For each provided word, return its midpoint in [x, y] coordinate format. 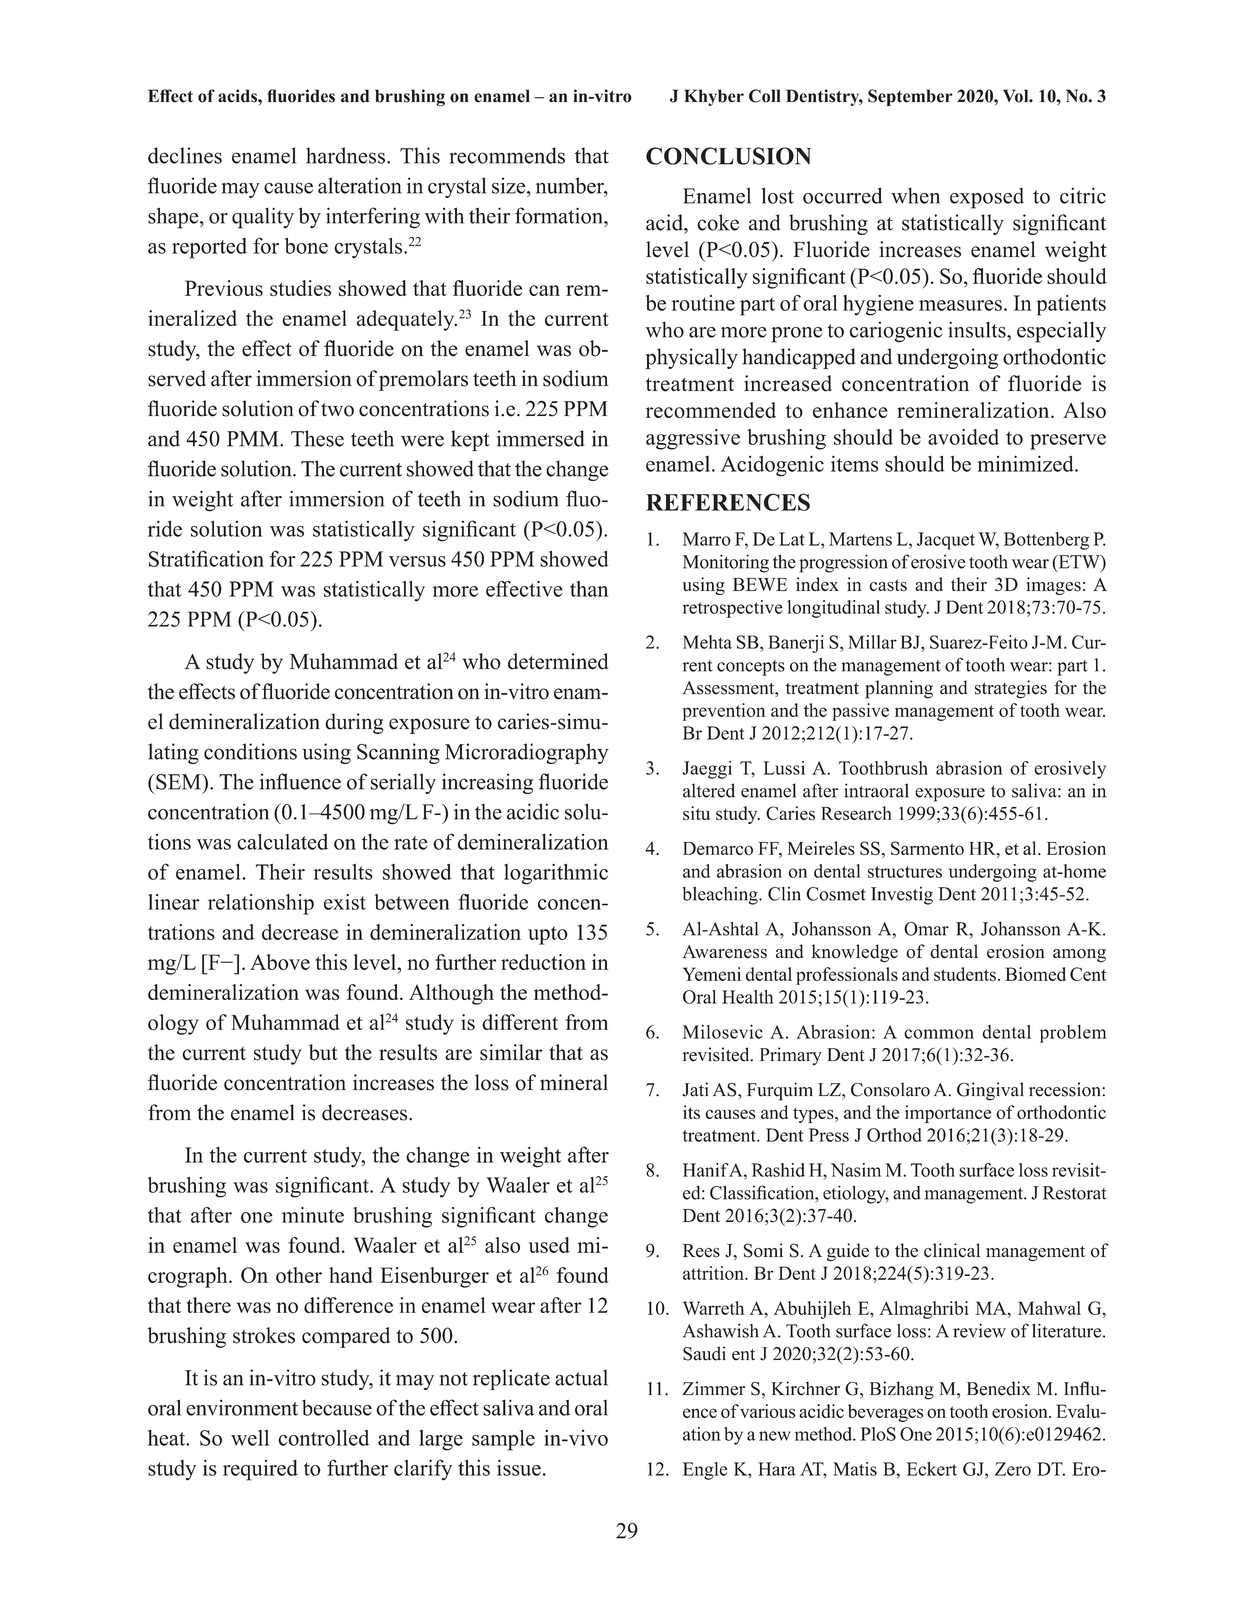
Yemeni [712, 974]
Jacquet [946, 541]
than [589, 589]
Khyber [714, 97]
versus [417, 561]
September [910, 97]
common [939, 1034]
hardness [345, 155]
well [250, 1438]
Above [280, 962]
